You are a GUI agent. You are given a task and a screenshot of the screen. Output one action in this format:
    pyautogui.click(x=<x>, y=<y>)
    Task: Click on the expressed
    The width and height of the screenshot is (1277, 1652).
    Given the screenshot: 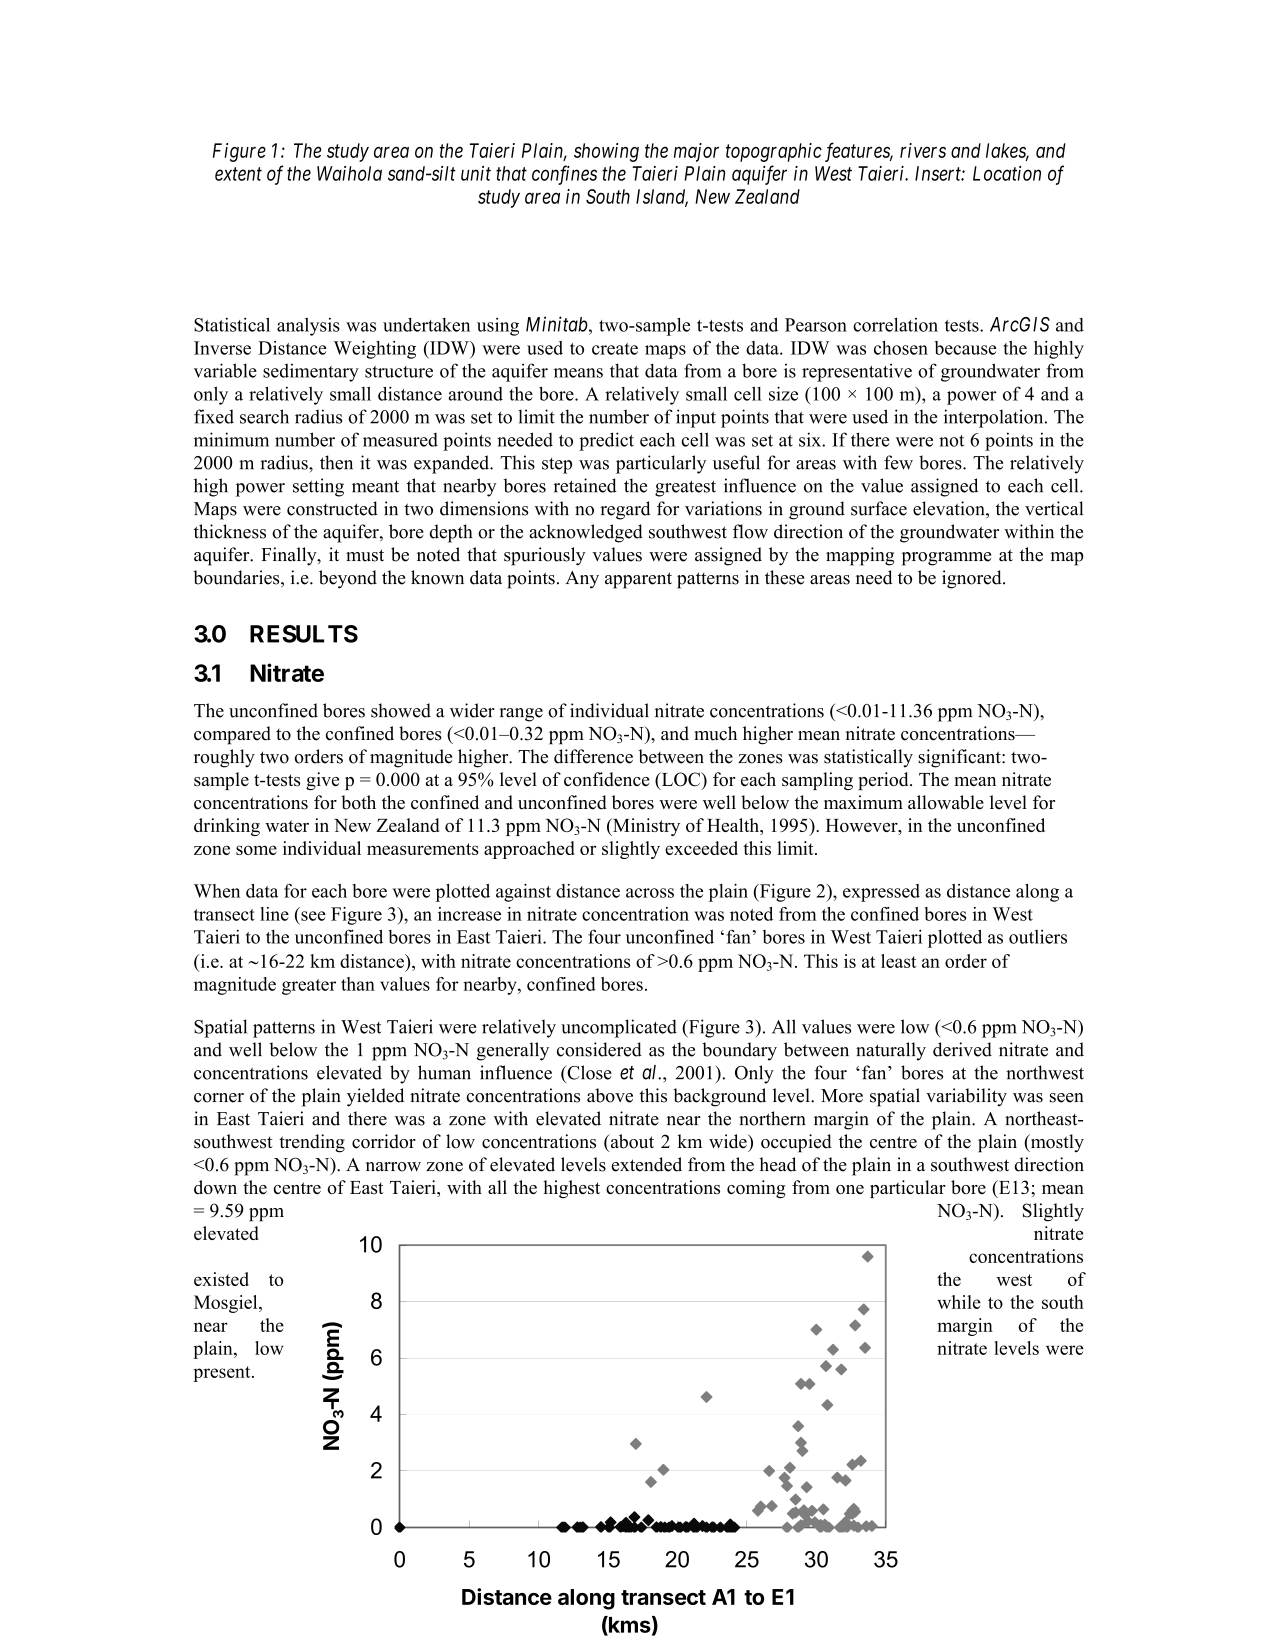 What is the action you would take?
    pyautogui.click(x=881, y=893)
